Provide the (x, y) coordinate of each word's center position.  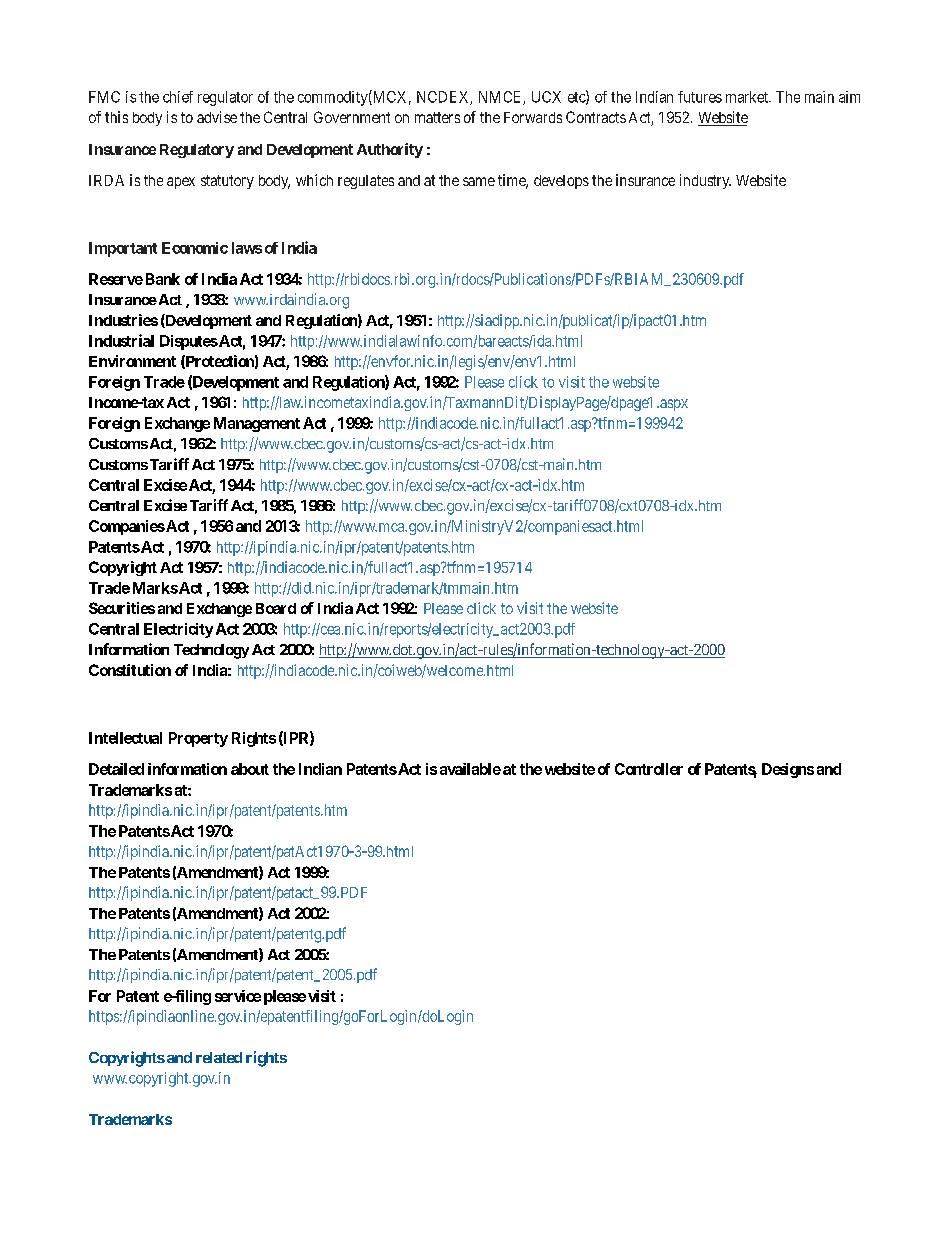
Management (257, 424)
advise (217, 117)
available (470, 769)
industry (705, 181)
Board (276, 608)
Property (198, 739)
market (748, 97)
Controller (649, 769)
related (219, 1057)
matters (437, 117)
